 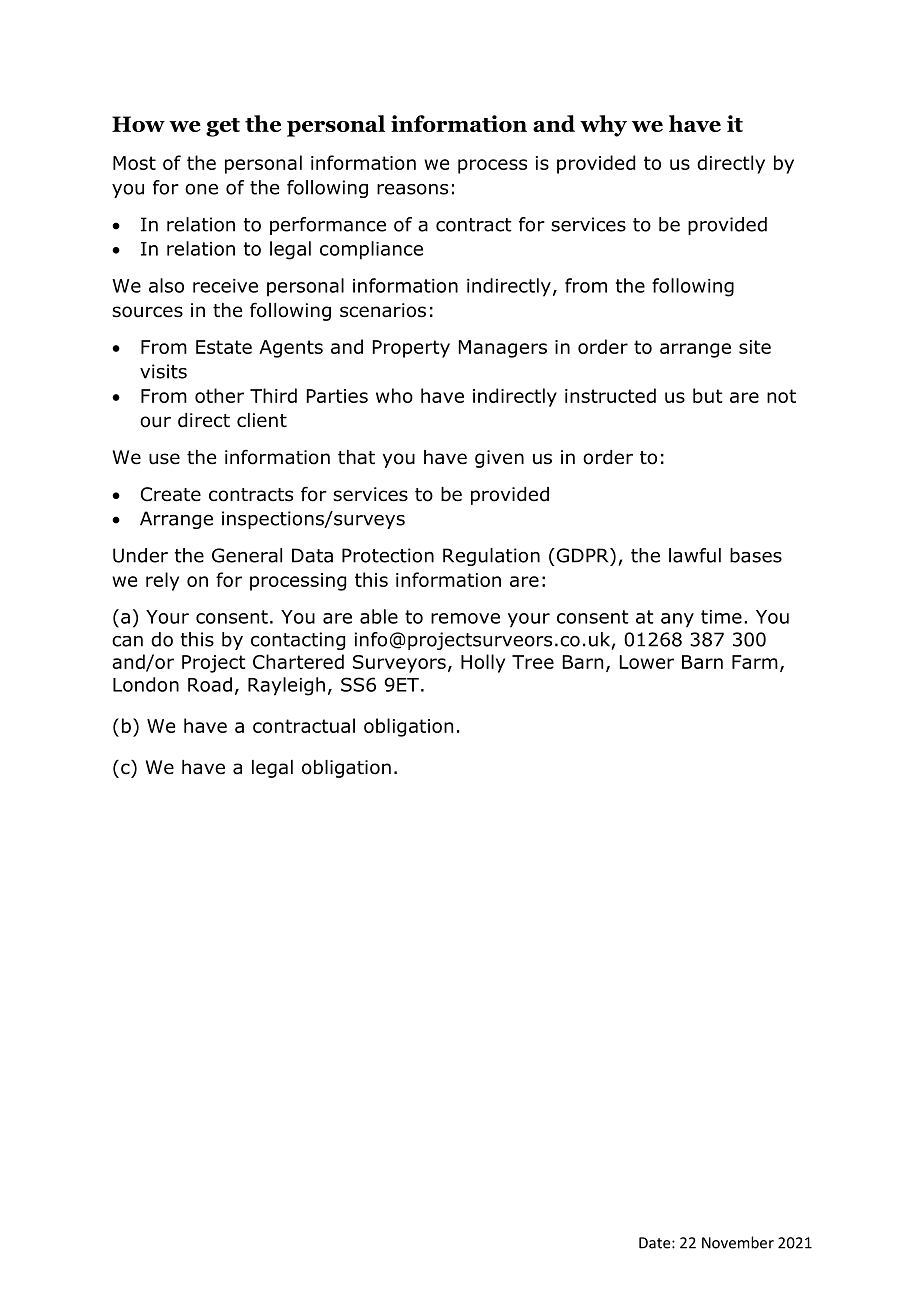 What do you see at coordinates (533, 662) in the image?
I see `Tree` at bounding box center [533, 662].
